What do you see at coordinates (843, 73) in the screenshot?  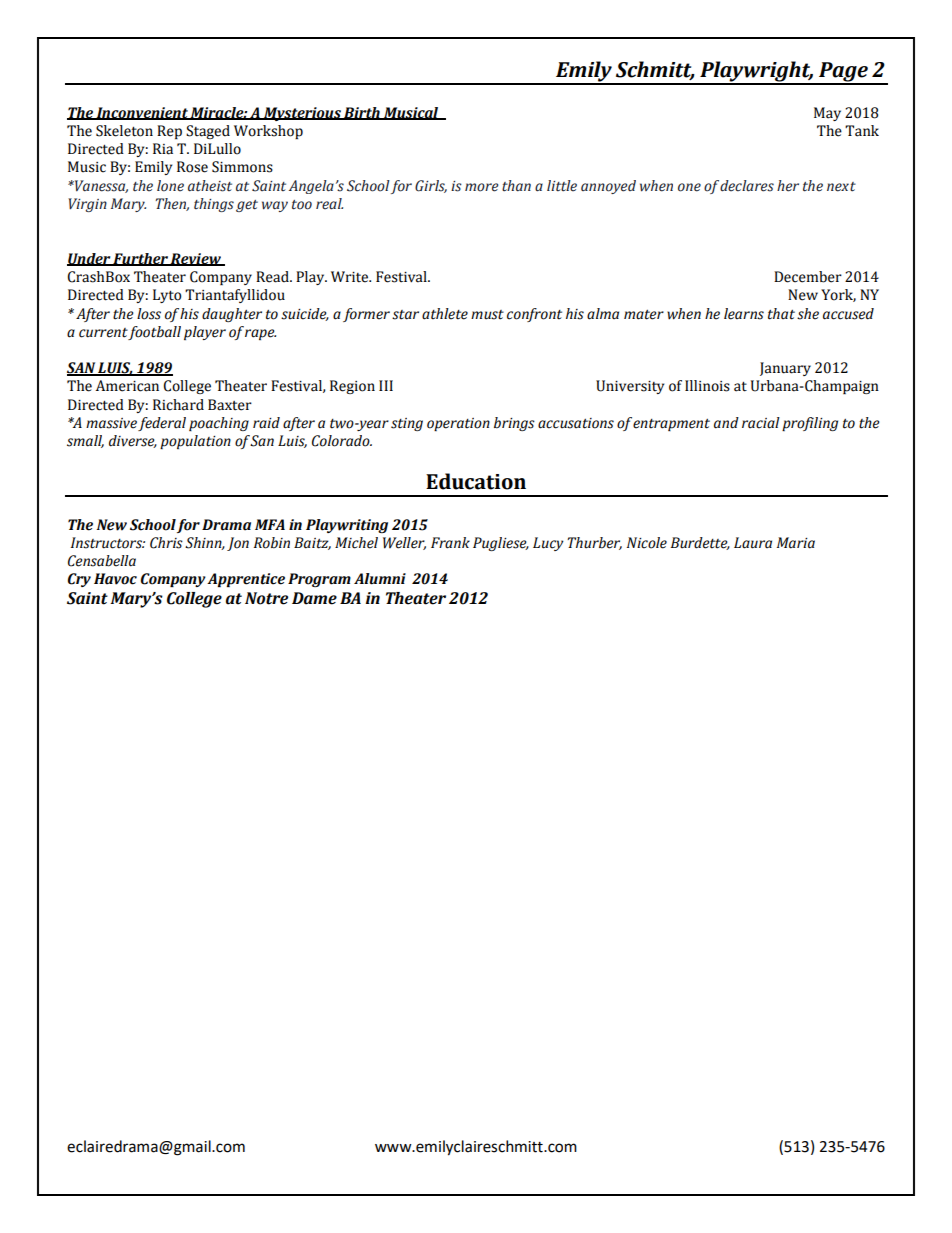 I see `Page` at bounding box center [843, 73].
